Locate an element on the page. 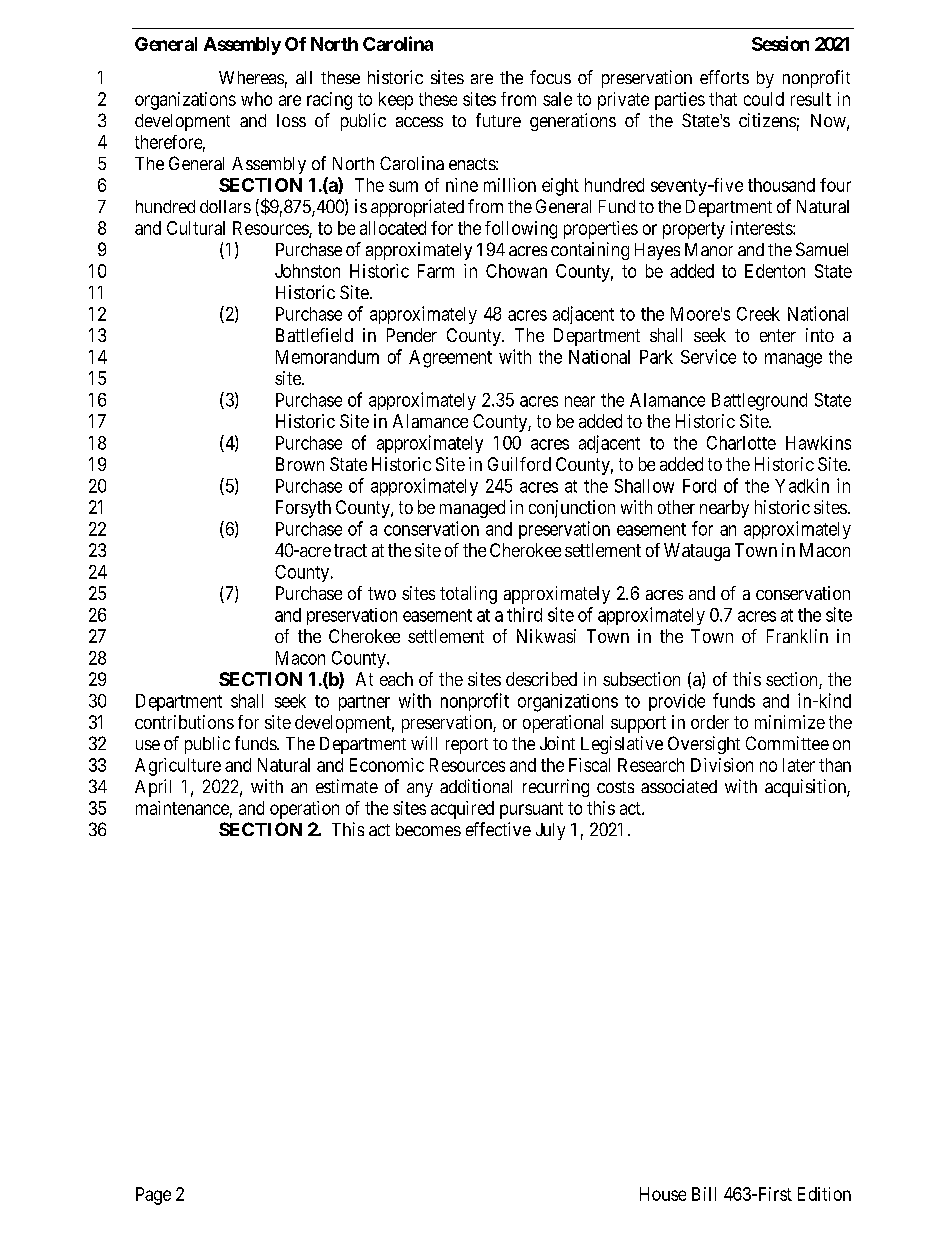 The image size is (952, 1233). Battlefield is located at coordinates (314, 335).
